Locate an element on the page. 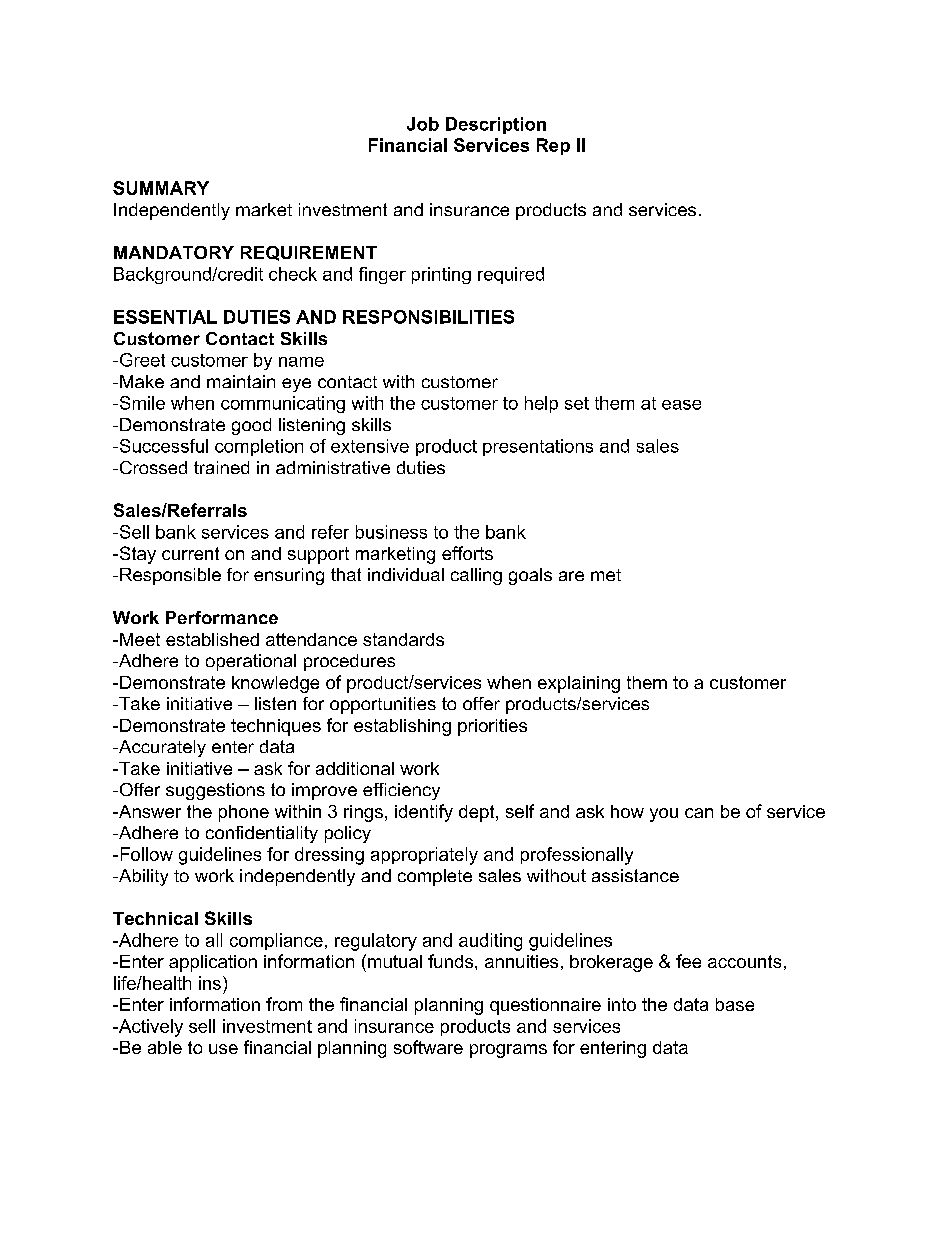 The width and height of the image is (952, 1233). suggestions is located at coordinates (215, 791).
